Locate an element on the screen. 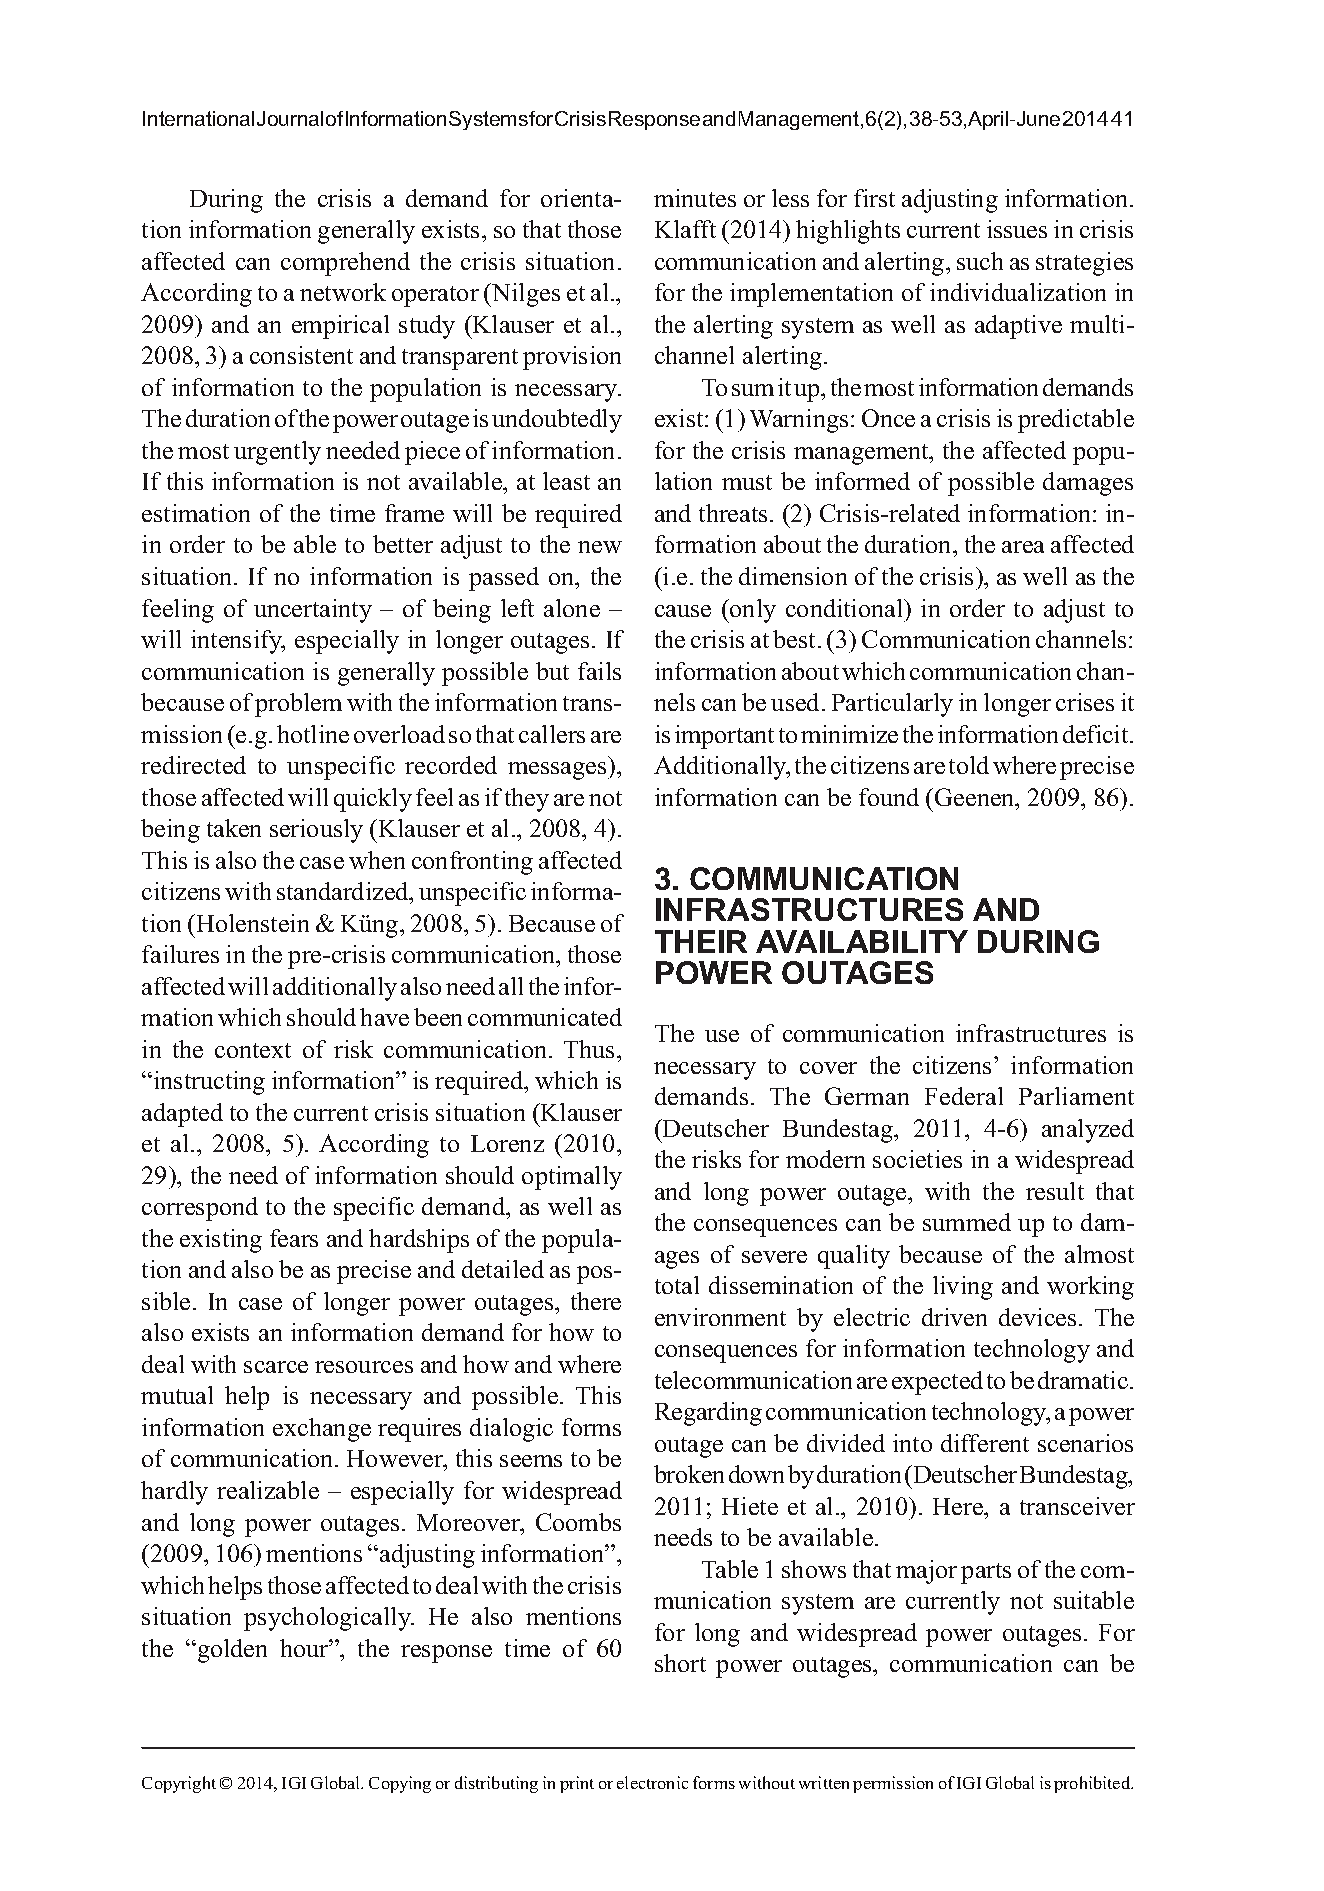 The height and width of the screenshot is (1891, 1324). issues is located at coordinates (1017, 229).
